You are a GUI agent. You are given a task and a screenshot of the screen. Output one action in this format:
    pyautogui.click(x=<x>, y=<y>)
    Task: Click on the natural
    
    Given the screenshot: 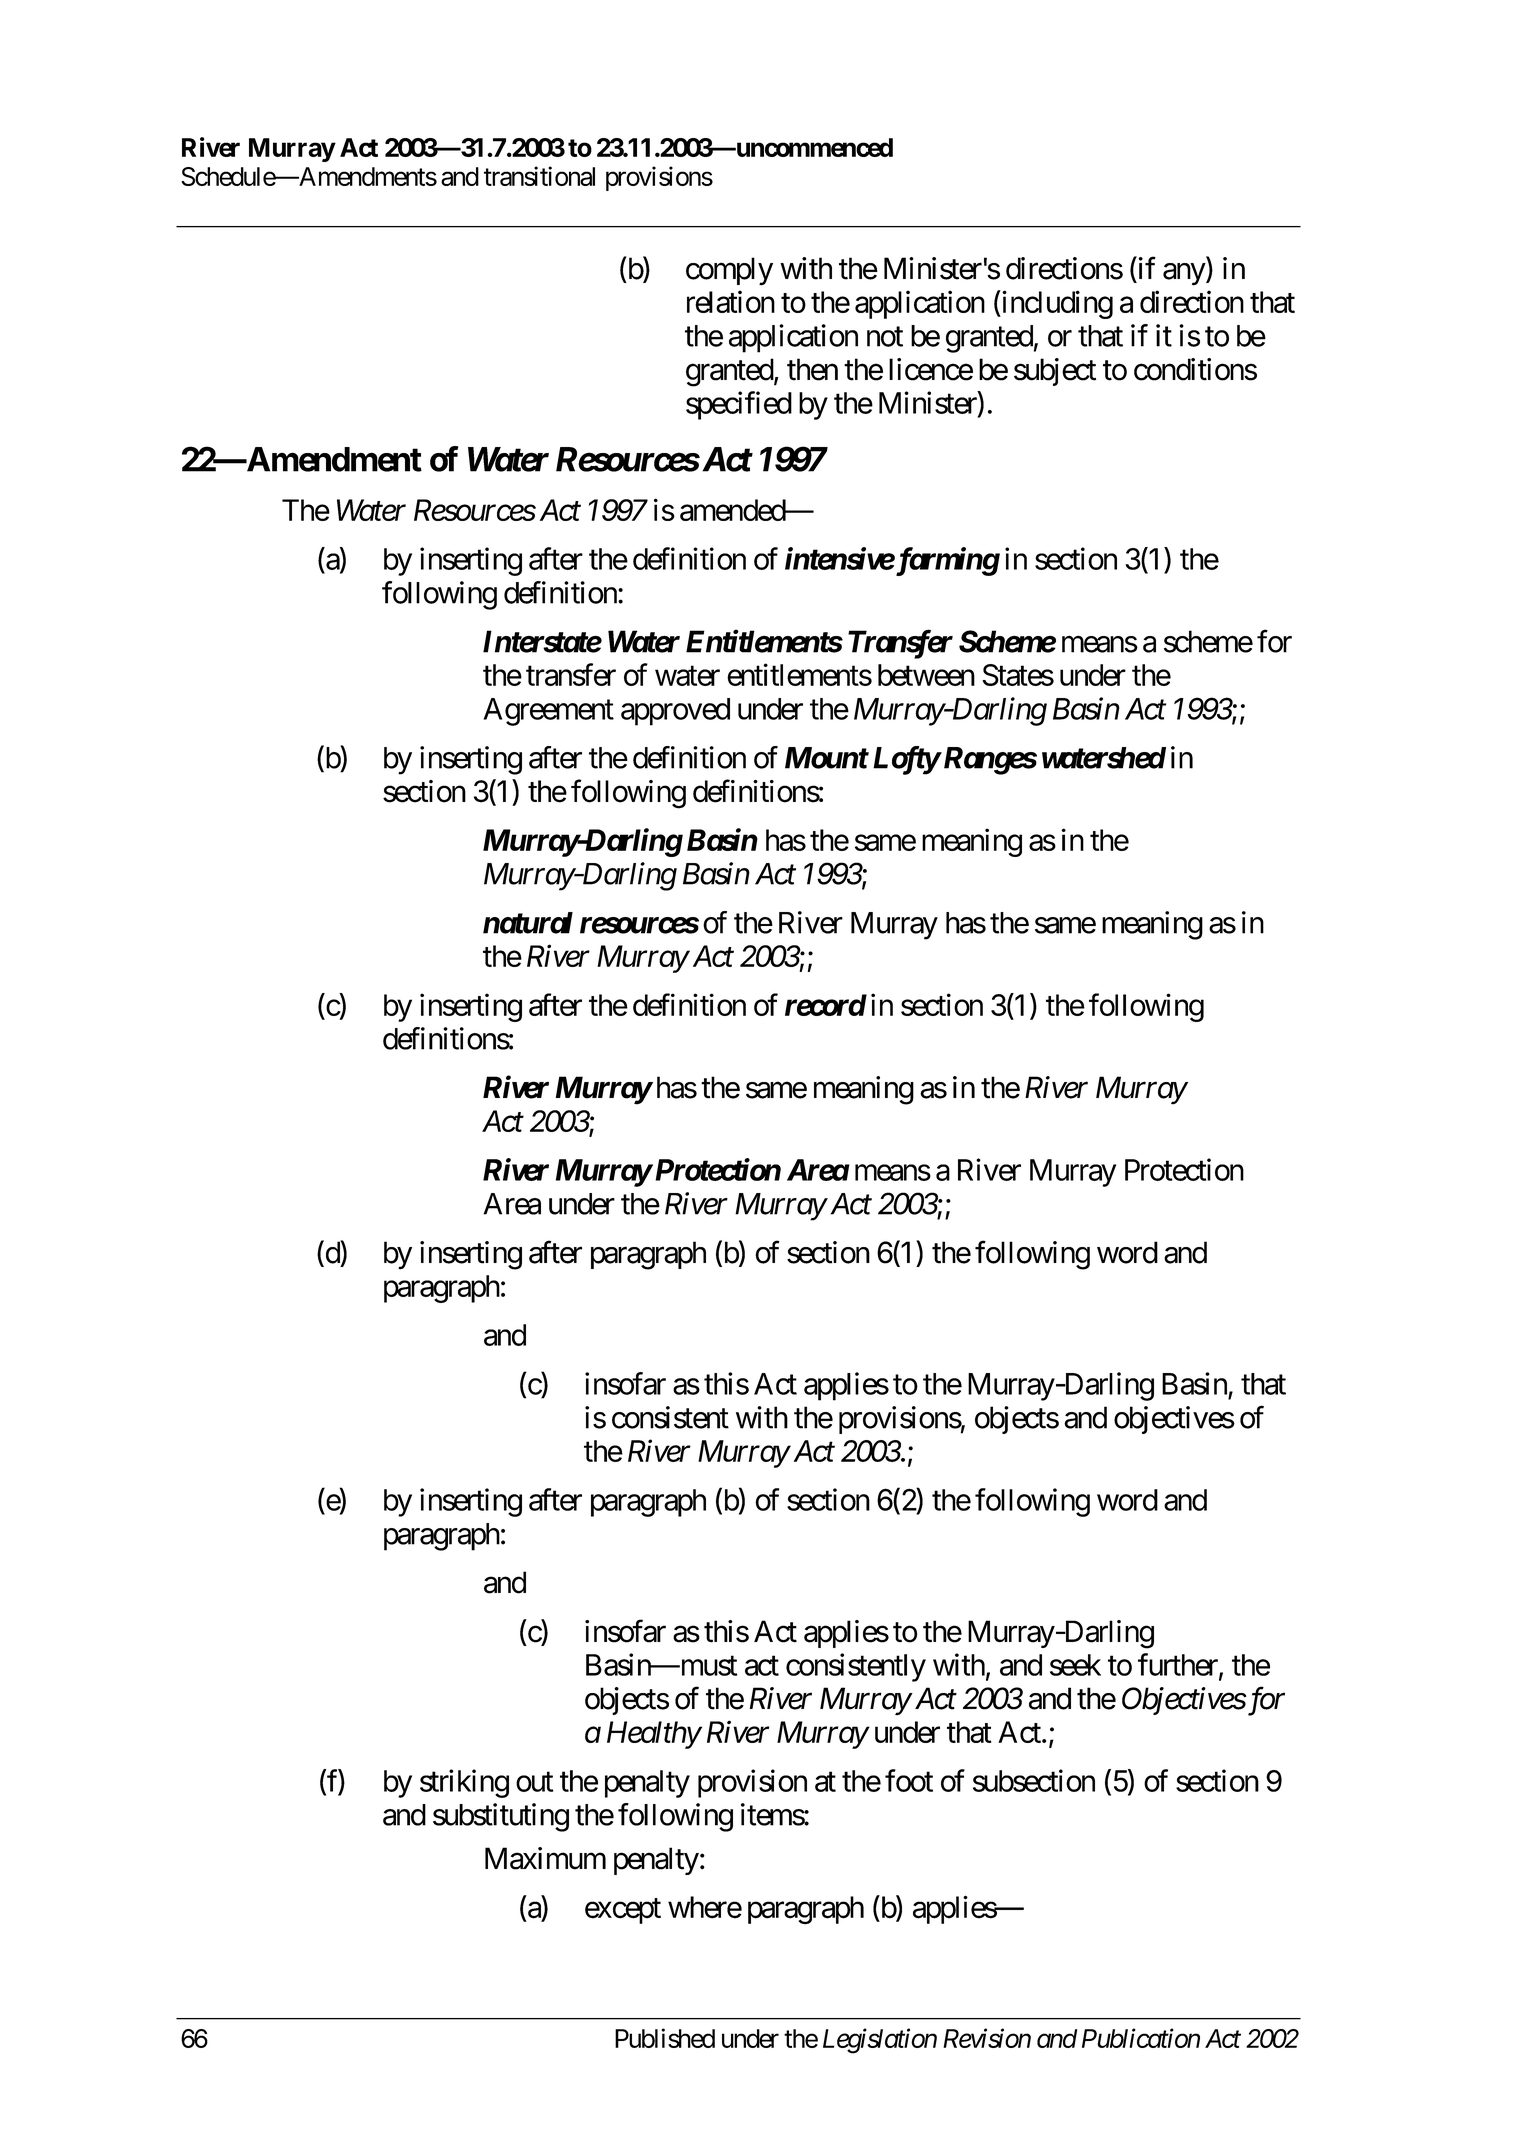 What is the action you would take?
    pyautogui.click(x=528, y=923)
